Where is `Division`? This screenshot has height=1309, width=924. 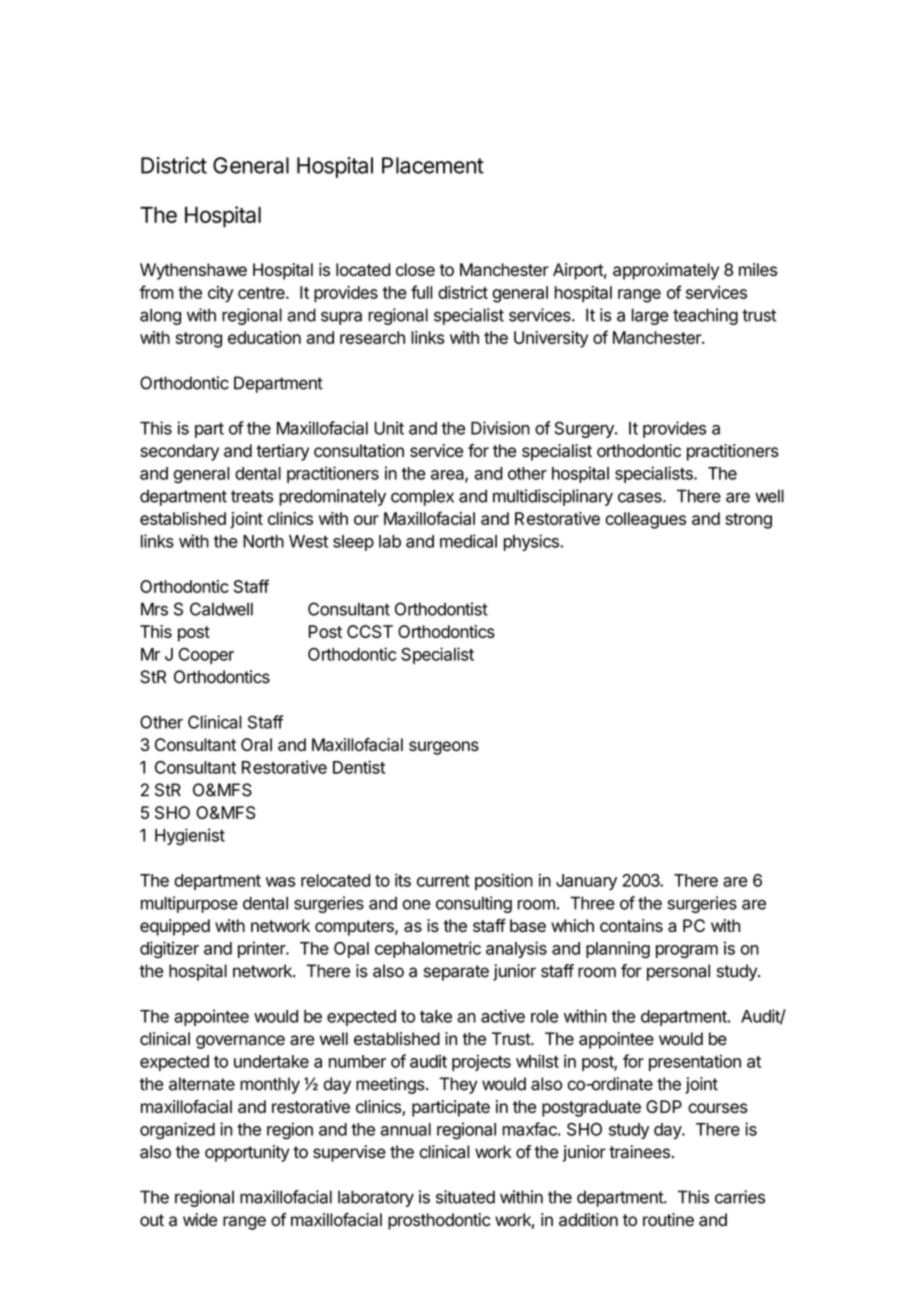 Division is located at coordinates (500, 428).
